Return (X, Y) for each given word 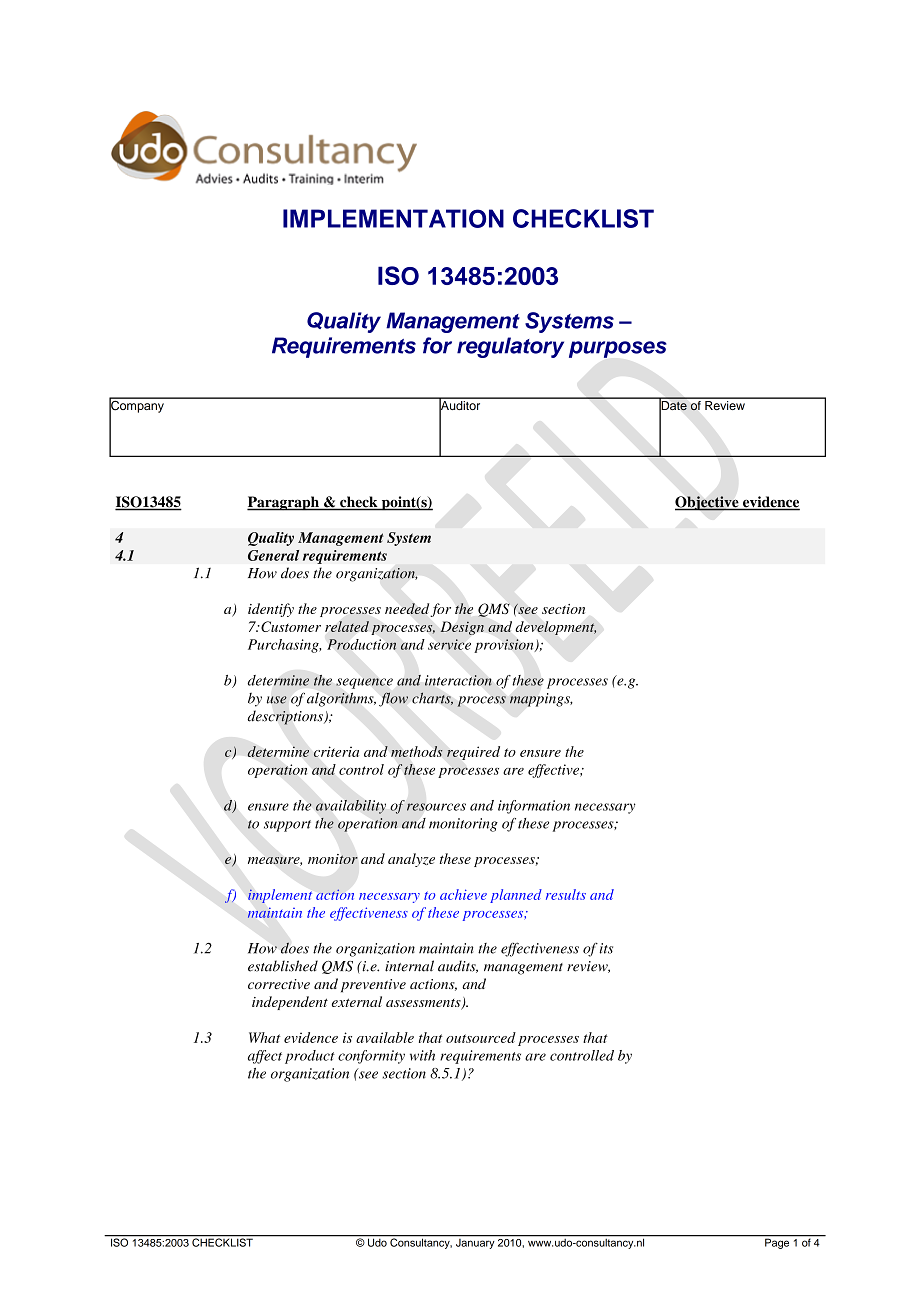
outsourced (481, 1037)
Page (777, 1242)
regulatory (510, 347)
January (475, 1242)
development (556, 628)
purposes (618, 349)
